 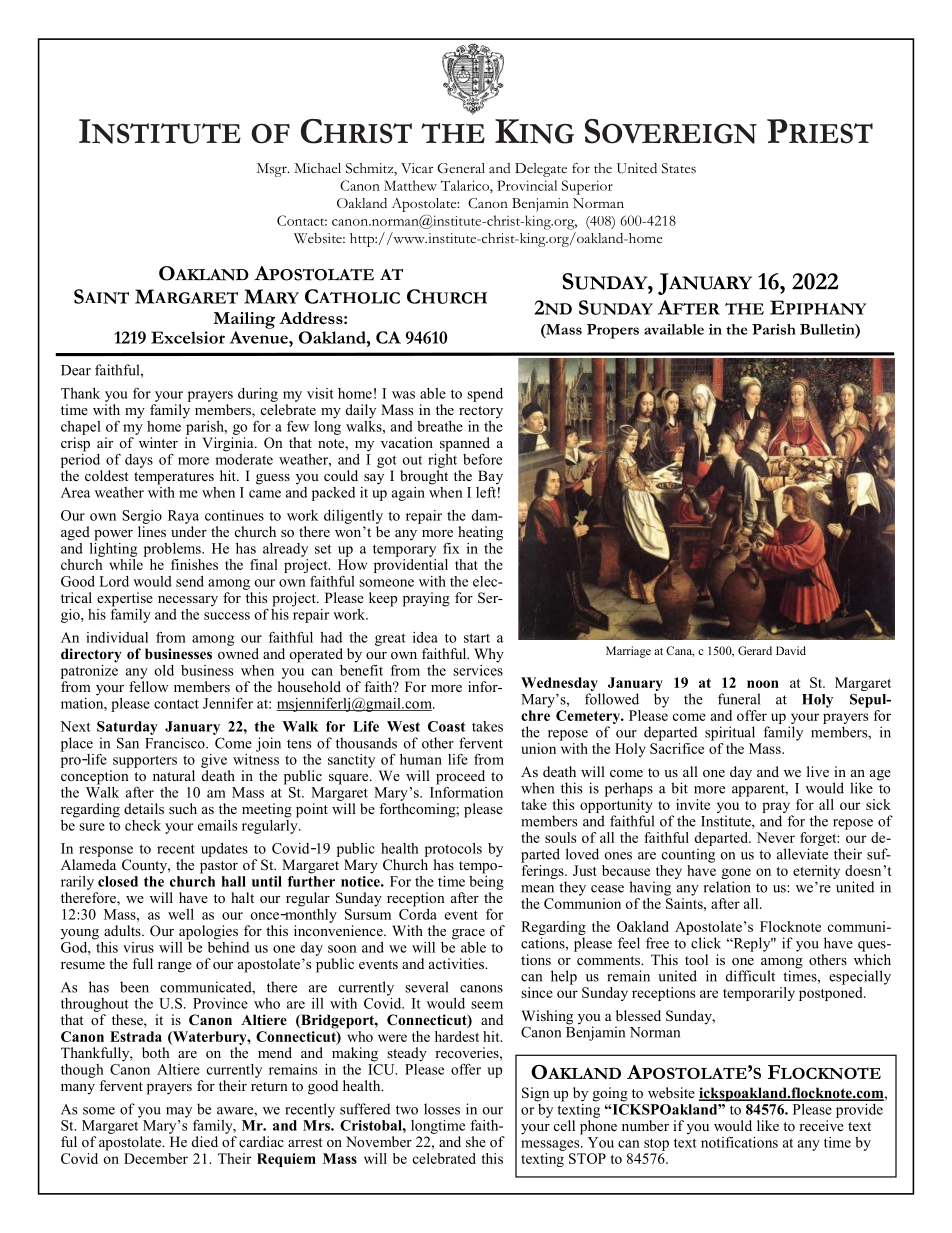 What do you see at coordinates (442, 1109) in the screenshot?
I see `losses` at bounding box center [442, 1109].
